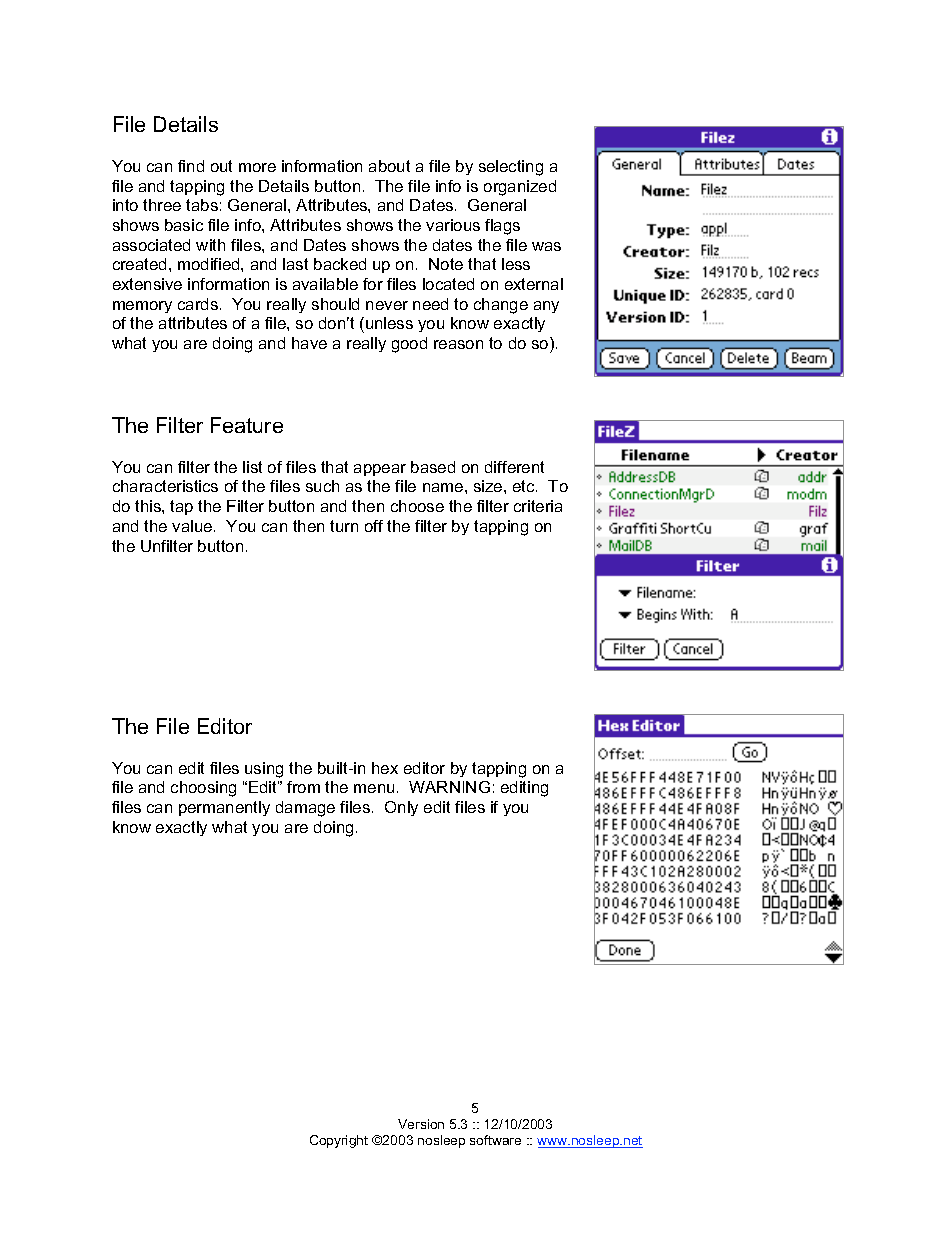  Describe the element at coordinates (449, 787) in the document. I see `WARNING` at that location.
